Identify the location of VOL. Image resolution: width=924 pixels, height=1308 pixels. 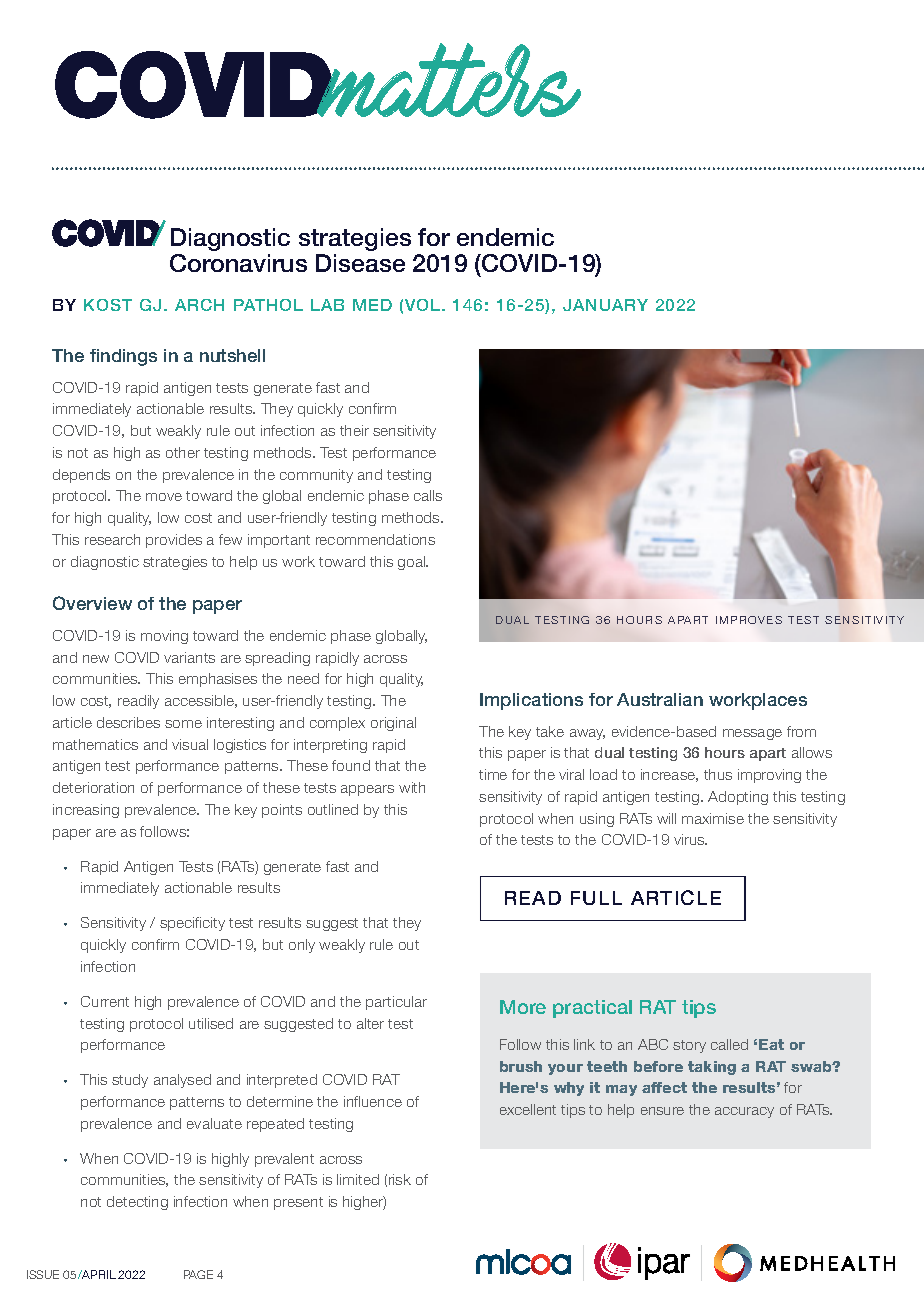
(424, 305).
